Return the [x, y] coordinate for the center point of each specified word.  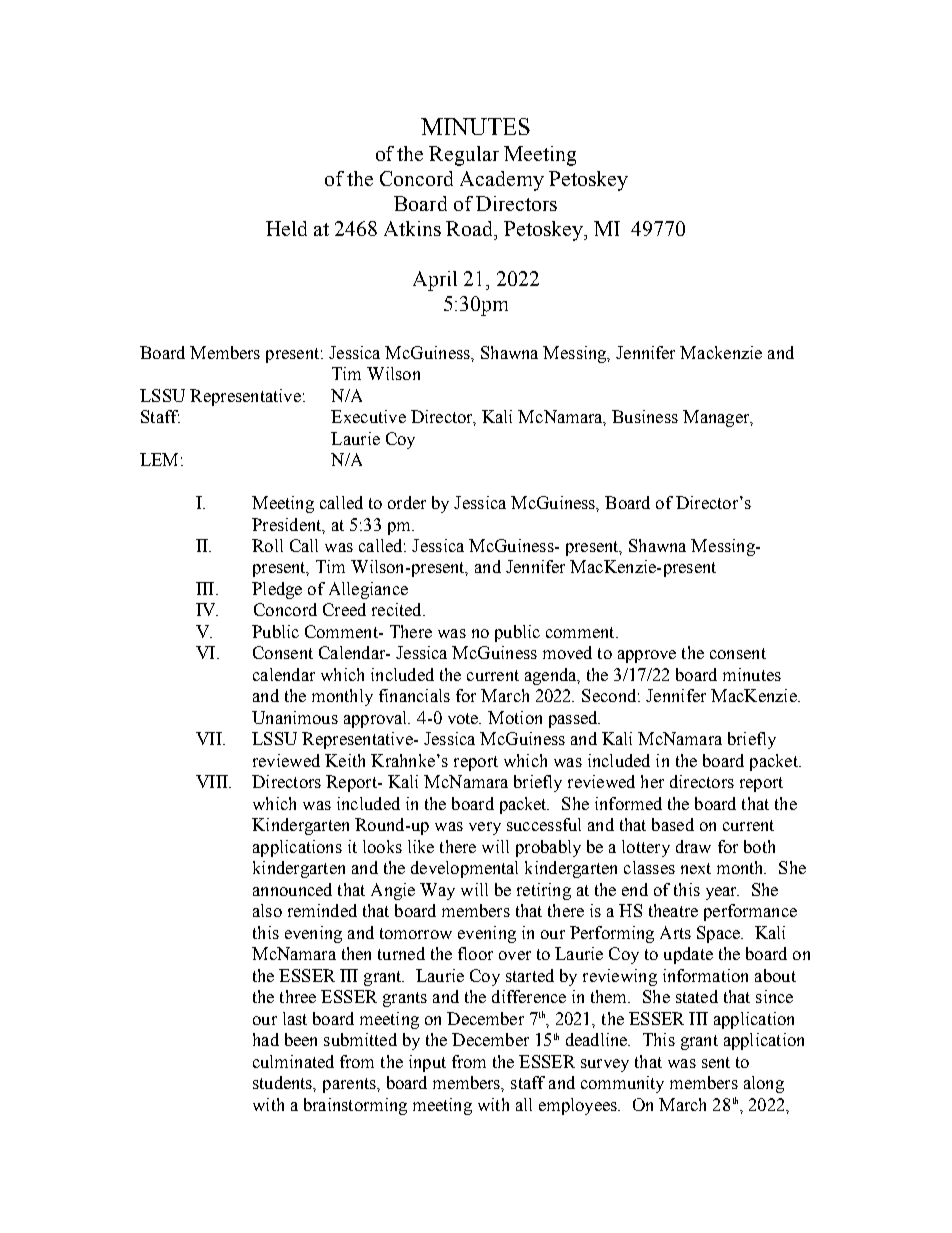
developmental [464, 869]
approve [647, 656]
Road [471, 228]
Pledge [277, 590]
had [266, 1039]
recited [398, 609]
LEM [159, 459]
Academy [502, 181]
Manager [717, 418]
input [427, 1063]
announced [292, 889]
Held [286, 228]
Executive [368, 416]
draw [693, 846]
